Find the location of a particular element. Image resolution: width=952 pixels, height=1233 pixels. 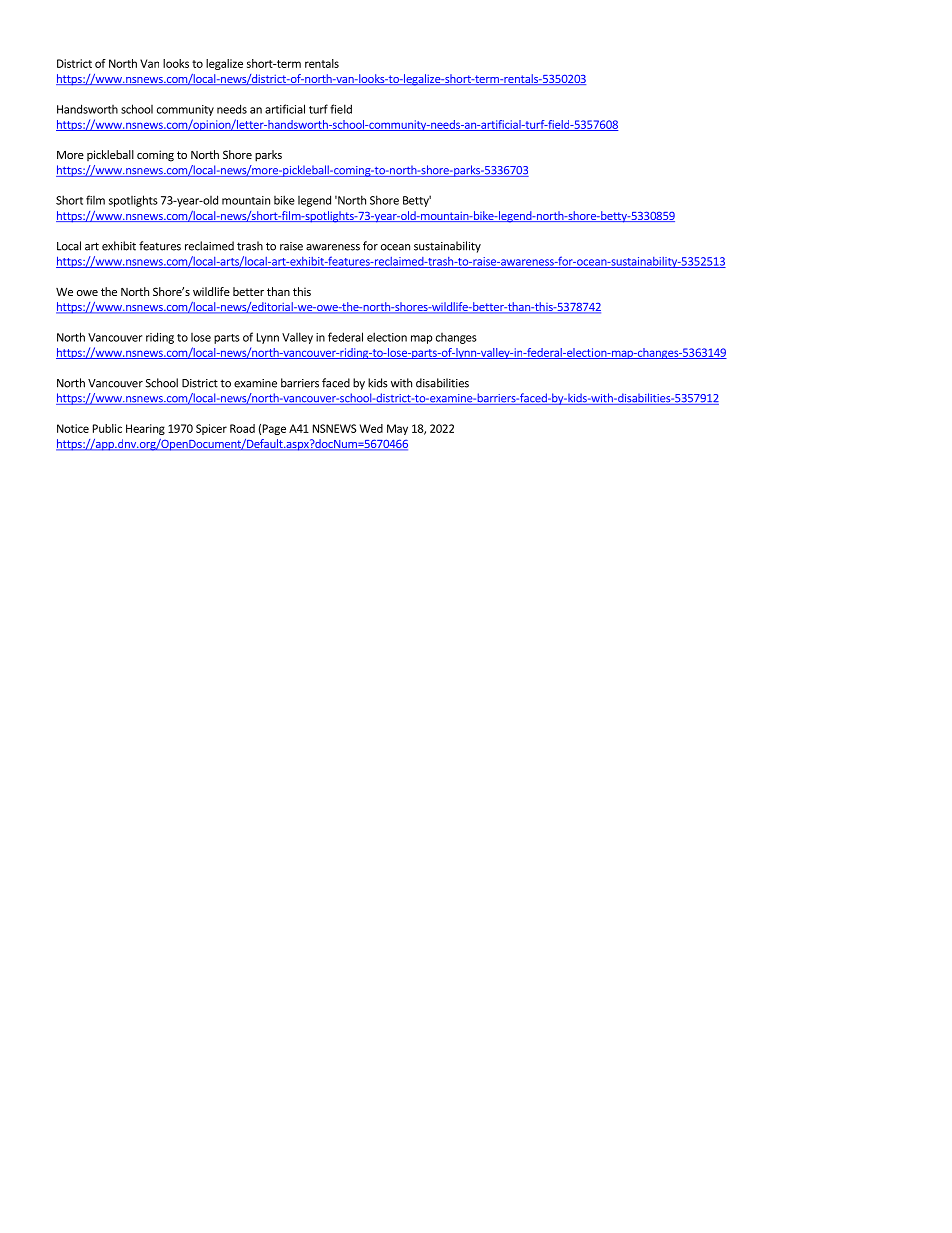

Public is located at coordinates (107, 428).
